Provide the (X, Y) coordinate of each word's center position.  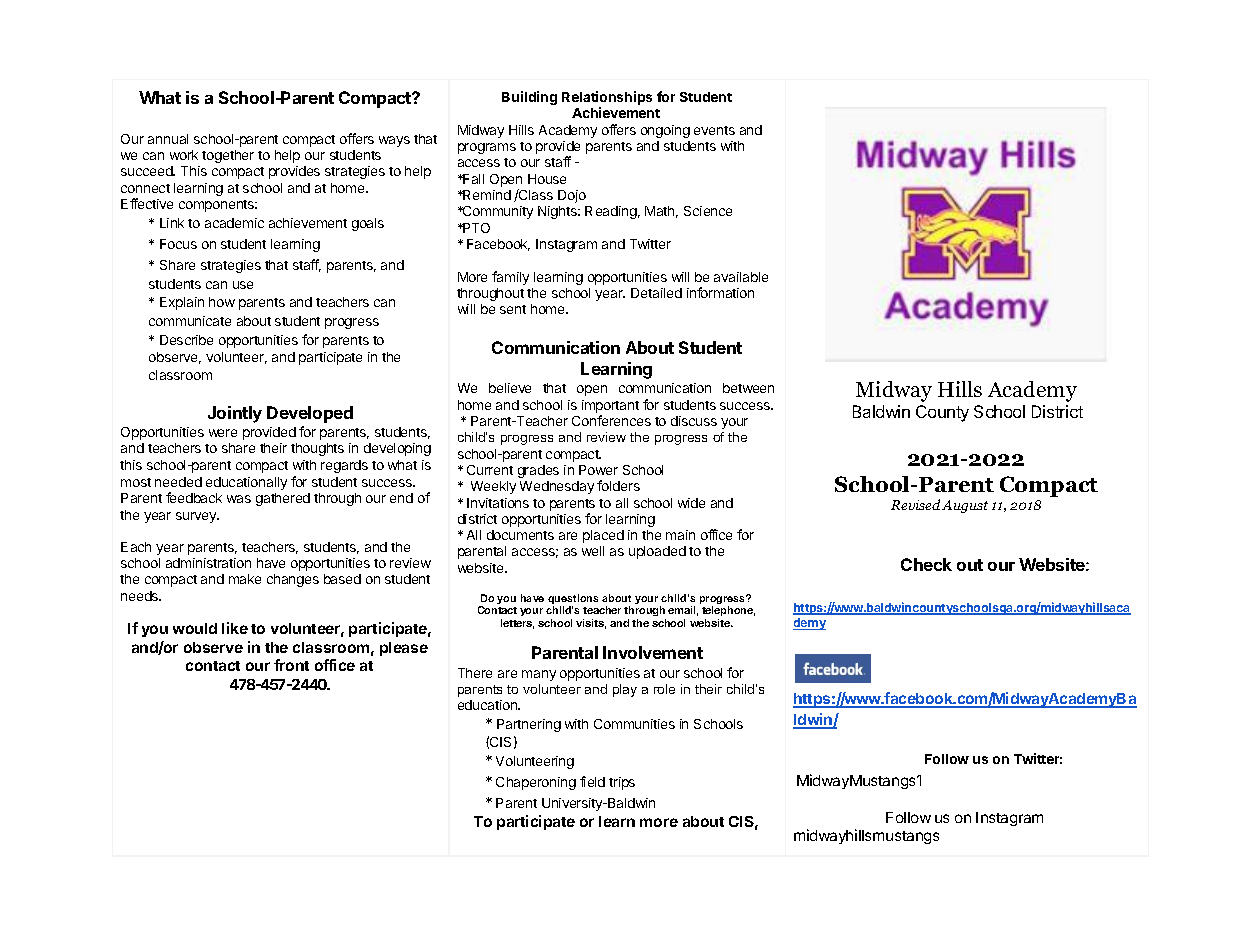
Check (926, 564)
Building (529, 98)
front (291, 665)
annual (168, 139)
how (222, 302)
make (245, 579)
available (741, 277)
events (714, 130)
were (223, 433)
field (592, 781)
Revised (915, 504)
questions (573, 600)
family (510, 278)
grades (538, 471)
